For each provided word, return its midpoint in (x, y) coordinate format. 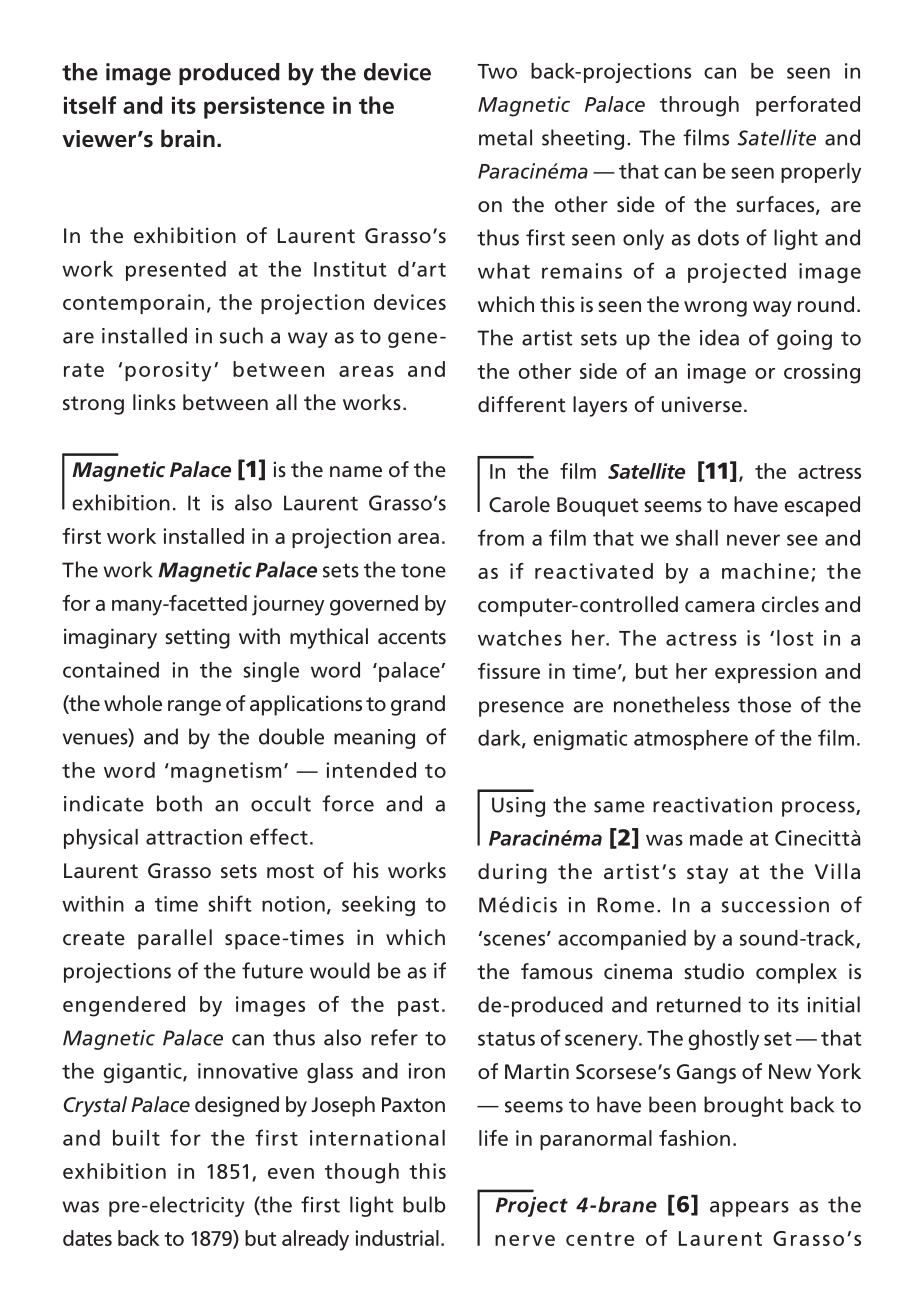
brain (188, 138)
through (699, 106)
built (136, 1138)
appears (749, 1209)
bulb (424, 1204)
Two (497, 71)
